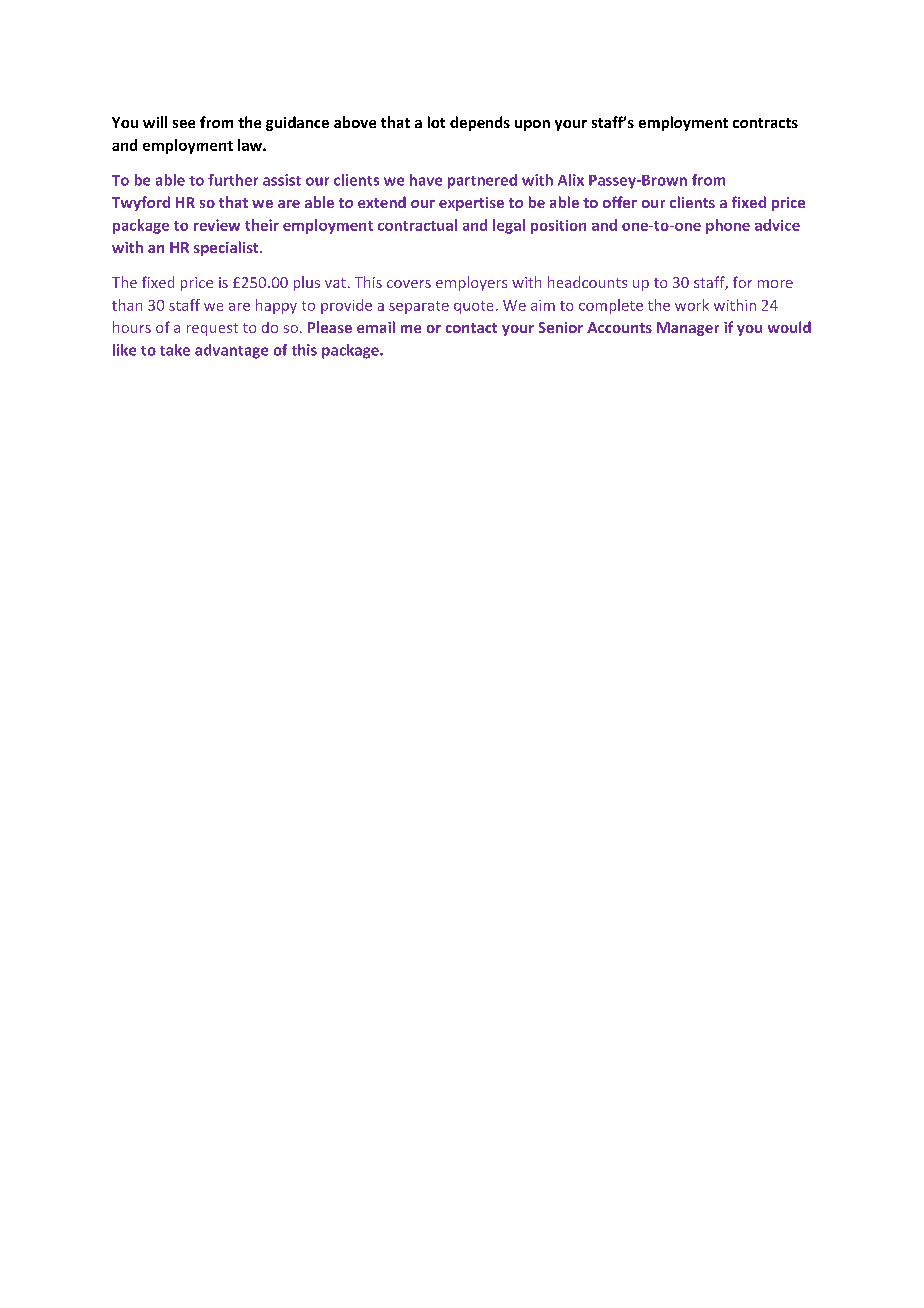  What do you see at coordinates (184, 124) in the screenshot?
I see `see` at bounding box center [184, 124].
